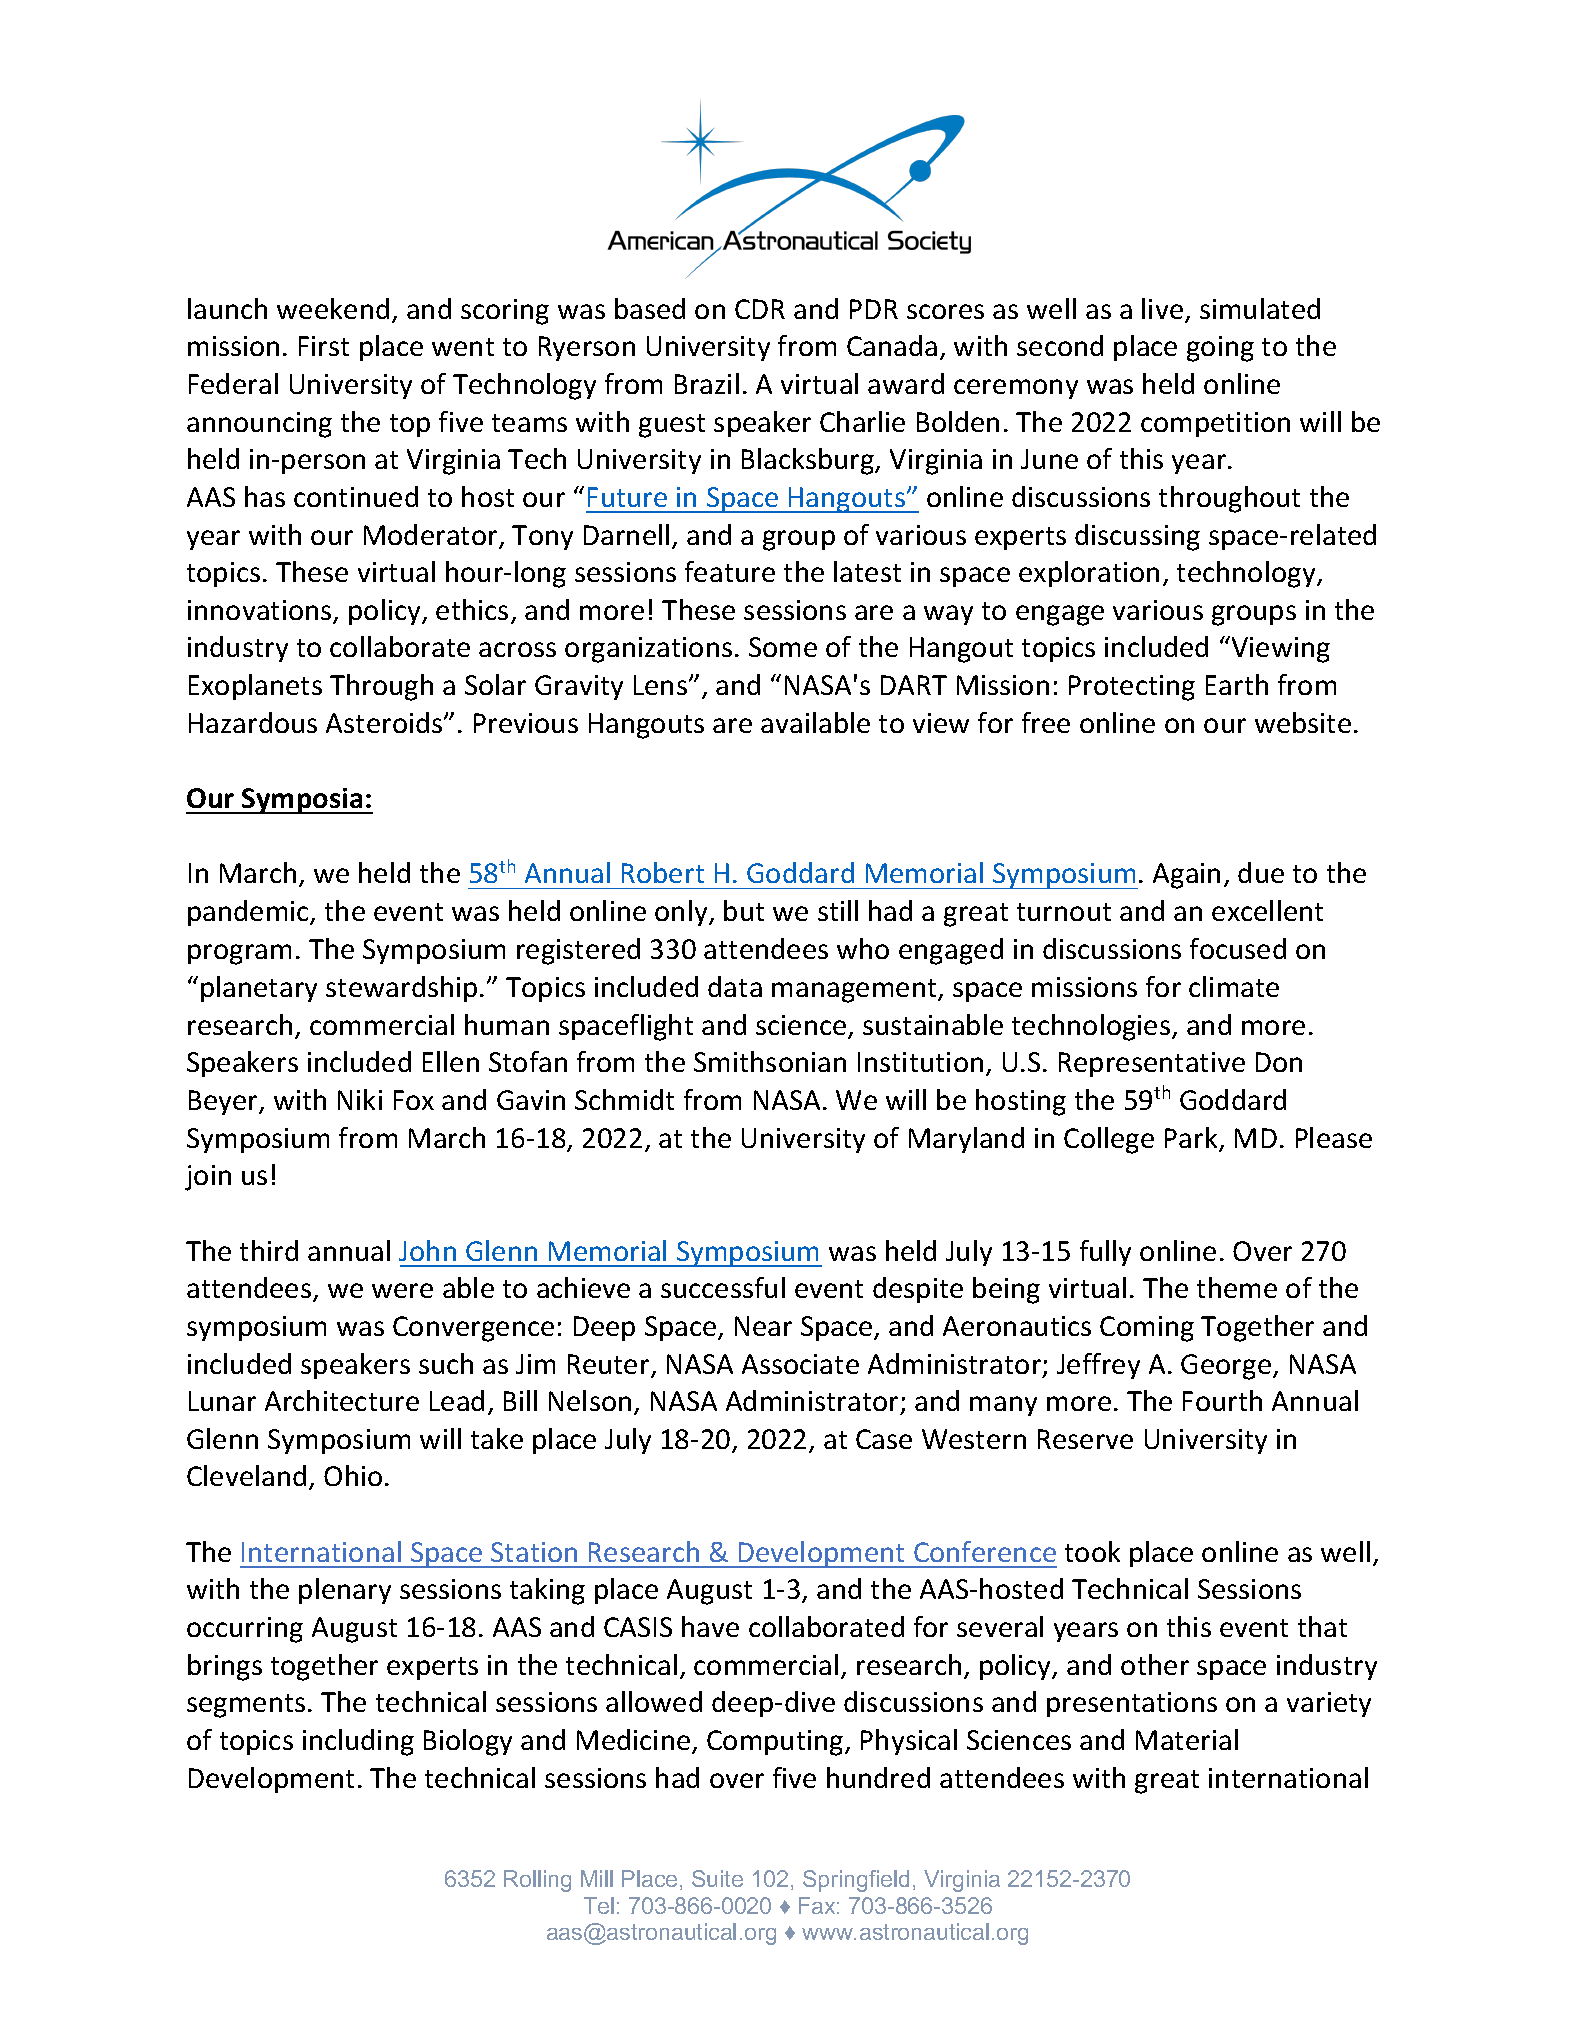  What do you see at coordinates (760, 309) in the document?
I see `CDR` at bounding box center [760, 309].
